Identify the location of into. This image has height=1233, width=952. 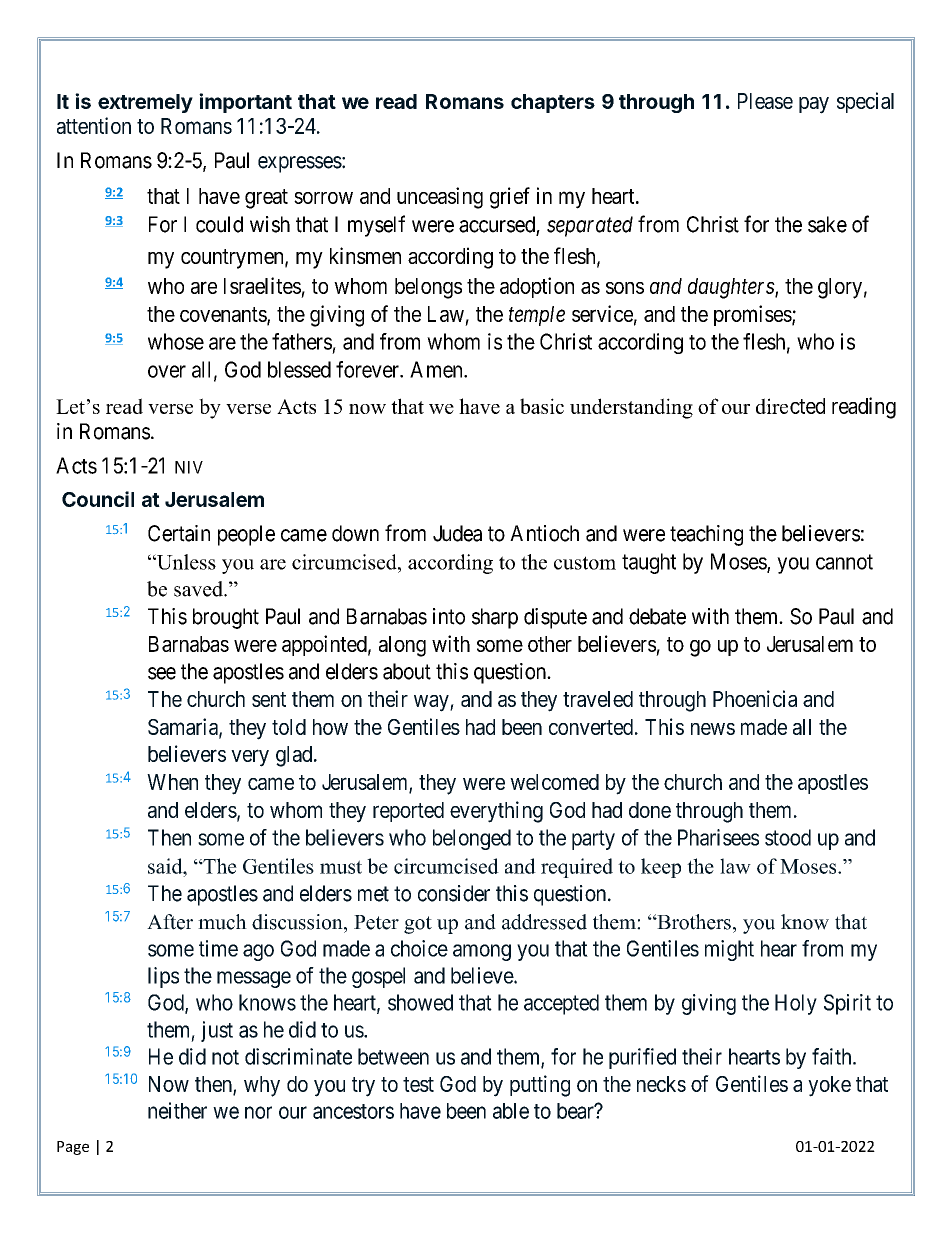
(449, 616).
